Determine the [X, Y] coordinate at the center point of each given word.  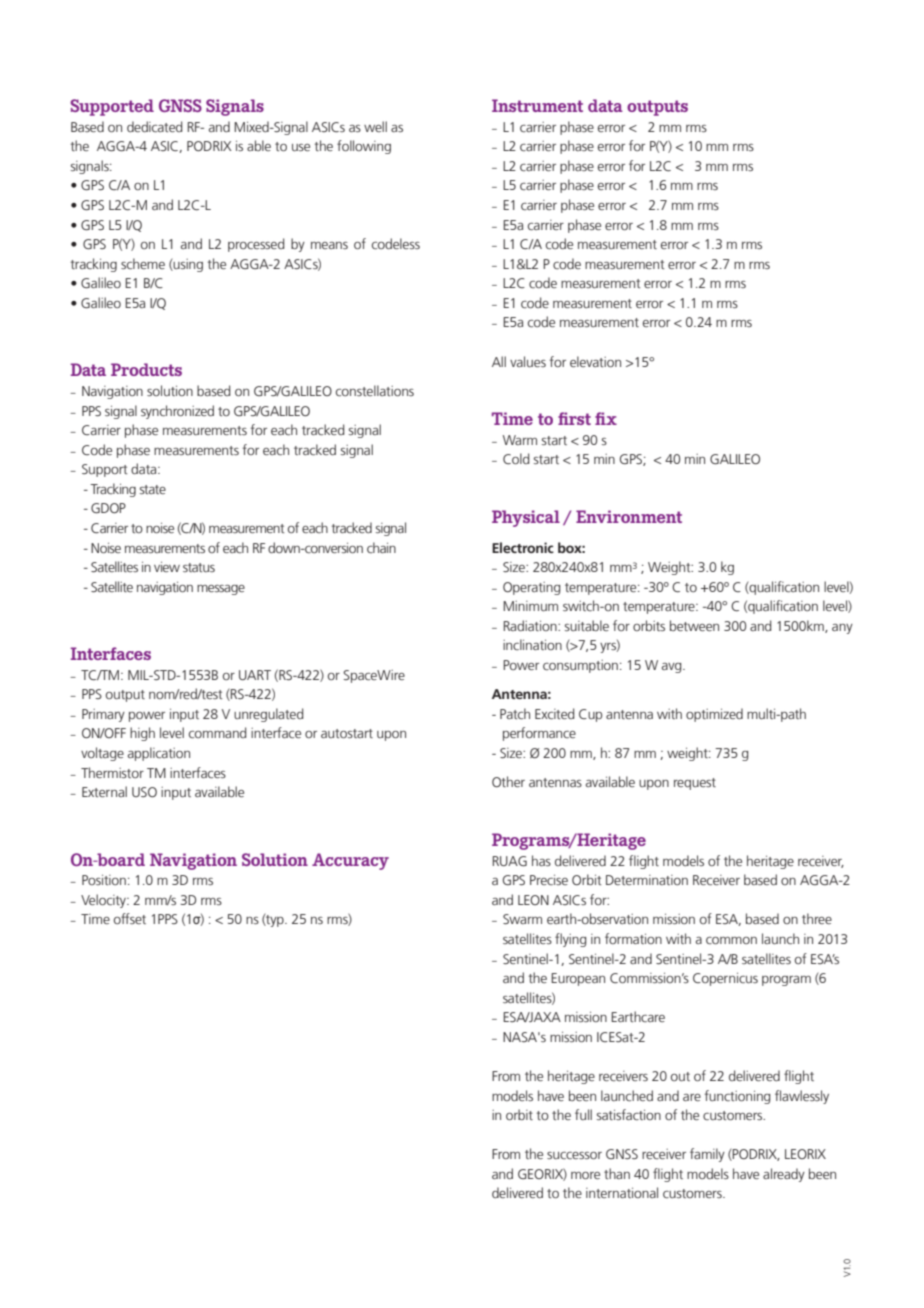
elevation [595, 361]
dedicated [154, 127]
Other [508, 781]
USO [144, 792]
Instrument [537, 105]
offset [130, 918]
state [153, 489]
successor [574, 1156]
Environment [629, 516]
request [695, 784]
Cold [516, 459]
